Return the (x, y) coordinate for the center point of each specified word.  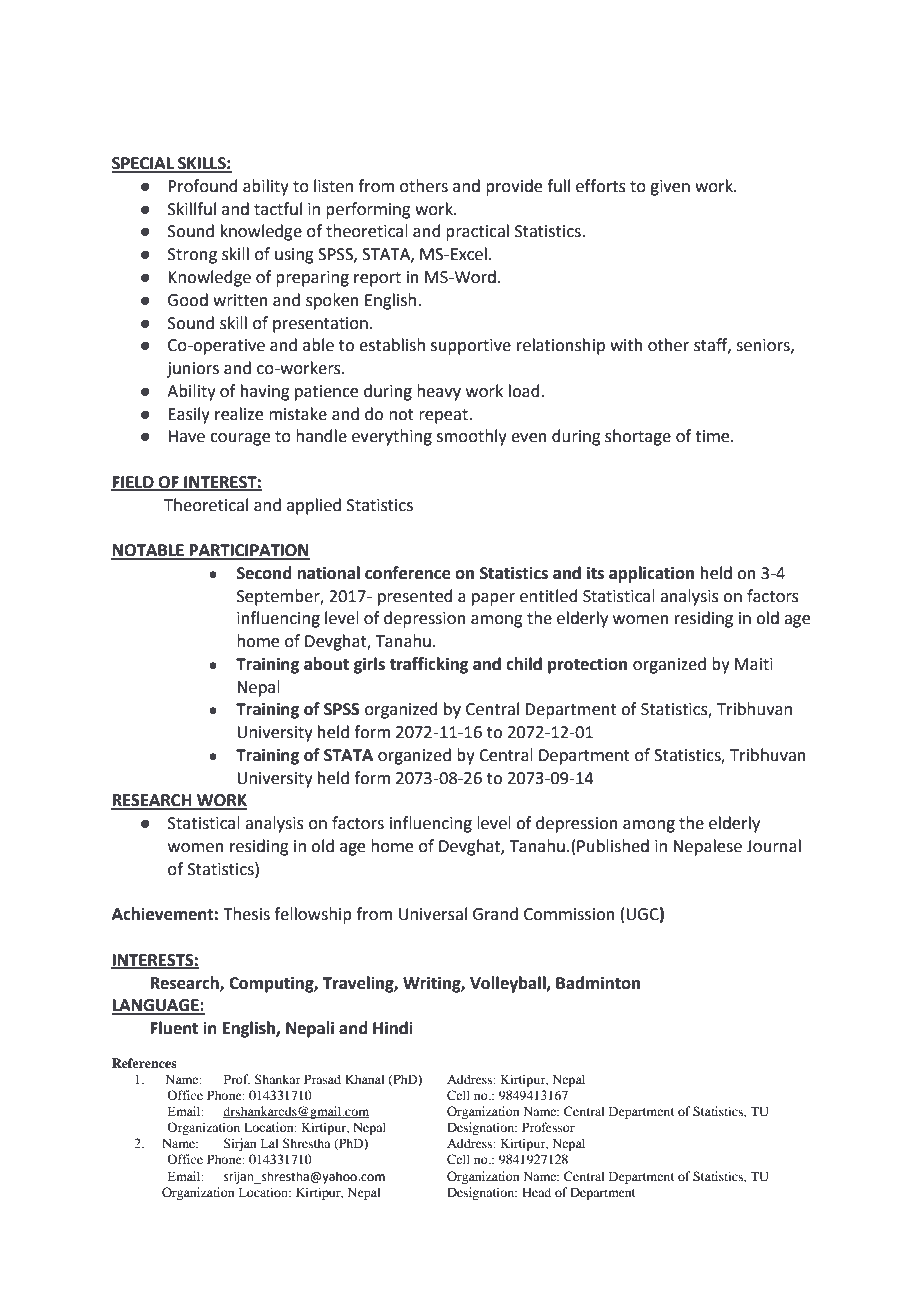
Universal (433, 914)
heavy (439, 392)
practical (477, 232)
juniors (193, 370)
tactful (278, 209)
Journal (773, 846)
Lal (269, 1143)
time (713, 436)
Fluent (174, 1028)
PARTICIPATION (249, 551)
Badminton (598, 983)
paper (493, 599)
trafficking (428, 665)
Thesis (246, 914)
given (670, 188)
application (651, 574)
